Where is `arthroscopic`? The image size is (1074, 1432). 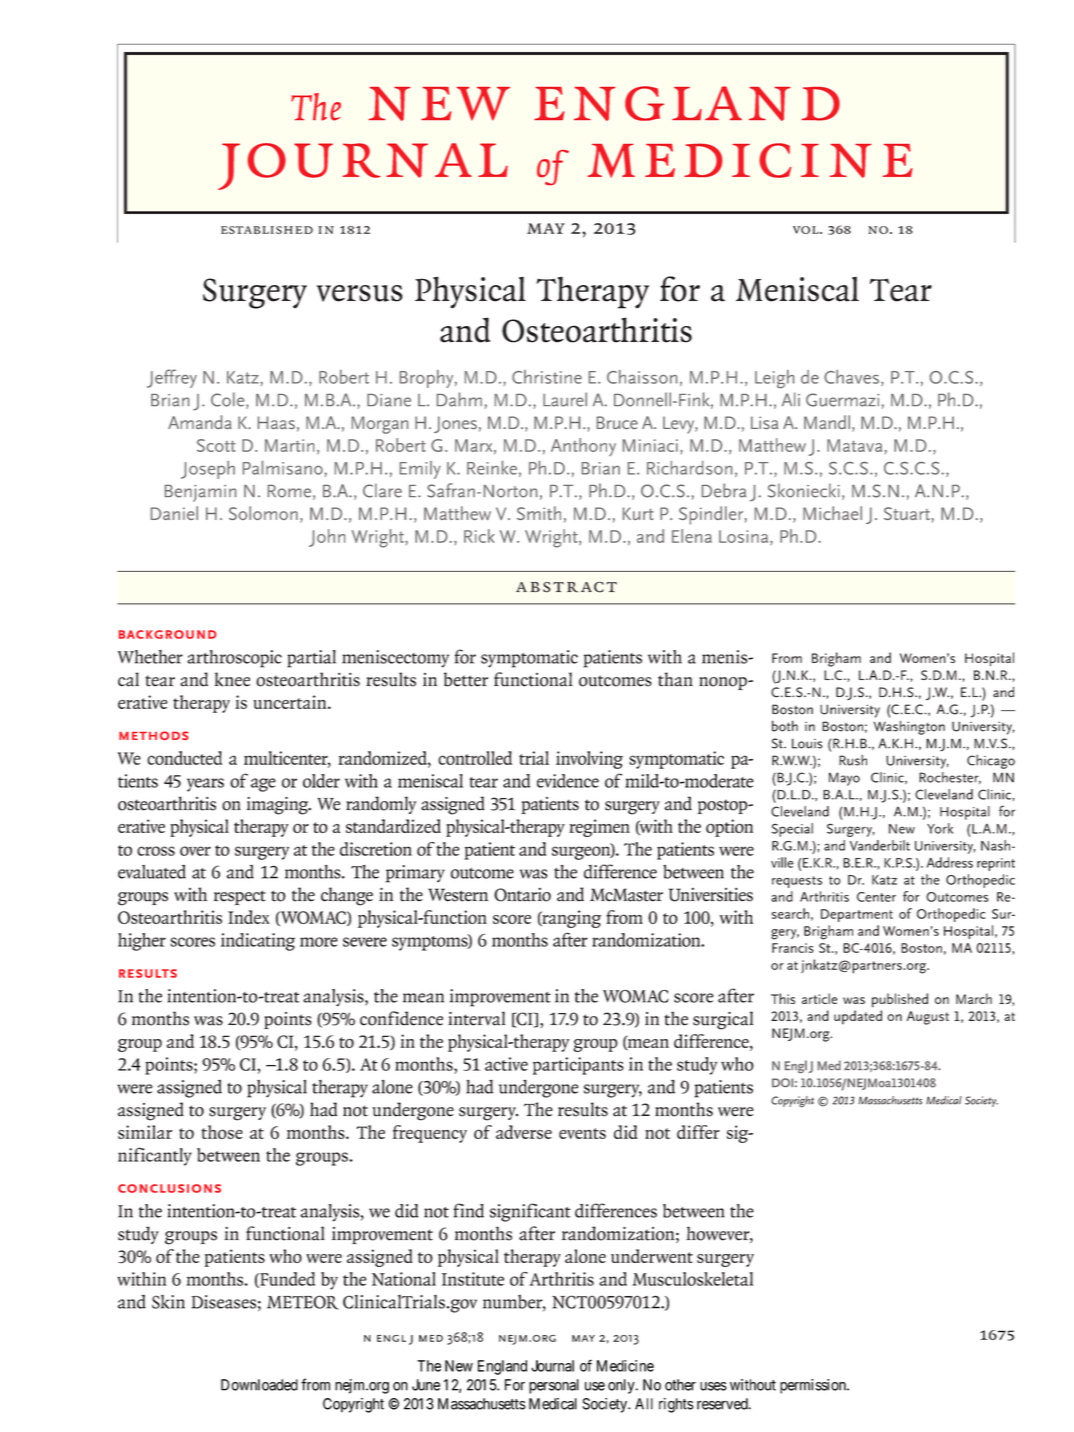 arthroscopic is located at coordinates (234, 659).
